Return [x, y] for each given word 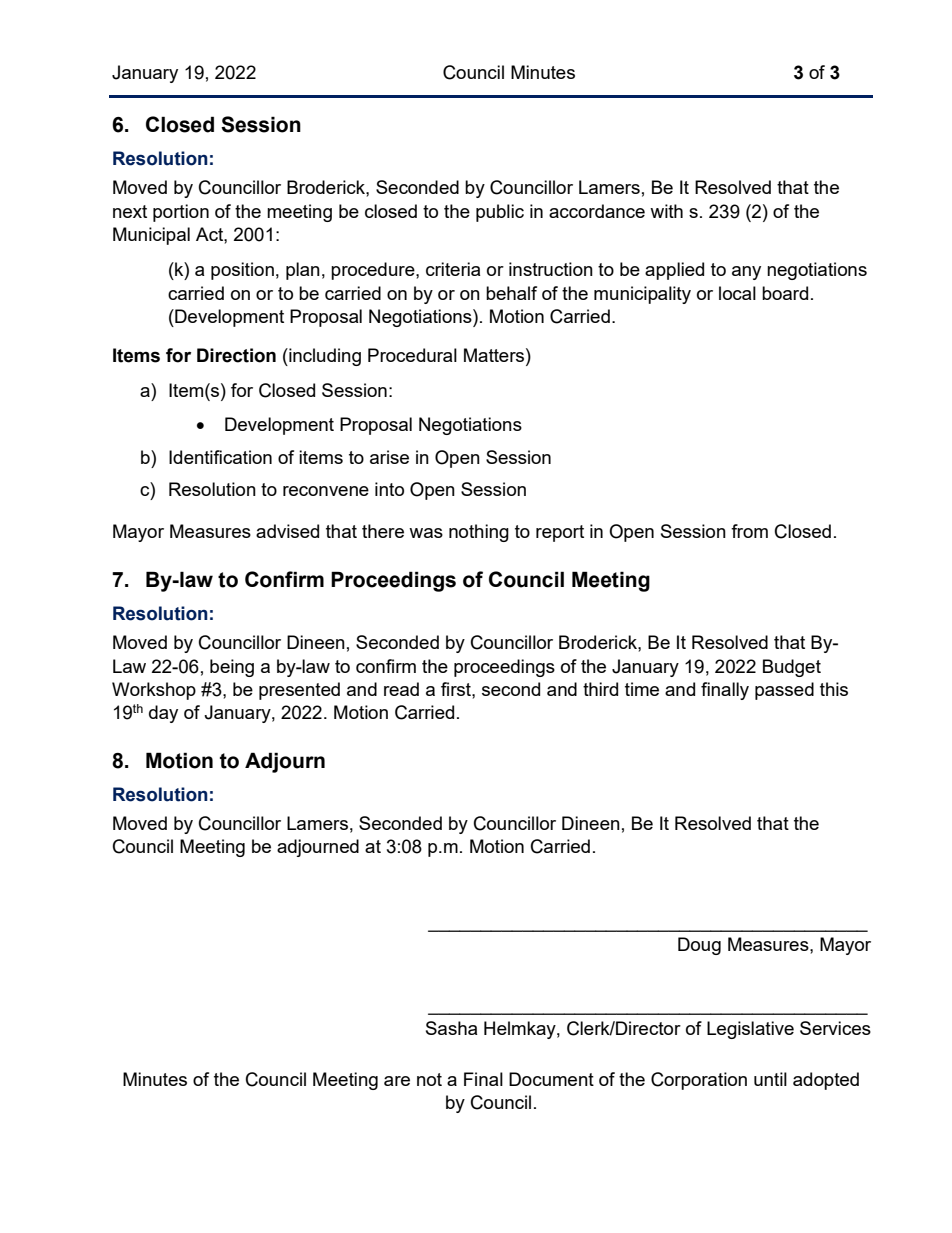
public [500, 213]
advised [287, 531]
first [457, 689]
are [397, 1081]
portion [181, 213]
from [749, 531]
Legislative [750, 1030]
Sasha [451, 1028]
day [163, 714]
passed [784, 691]
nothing [479, 533]
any [746, 273]
